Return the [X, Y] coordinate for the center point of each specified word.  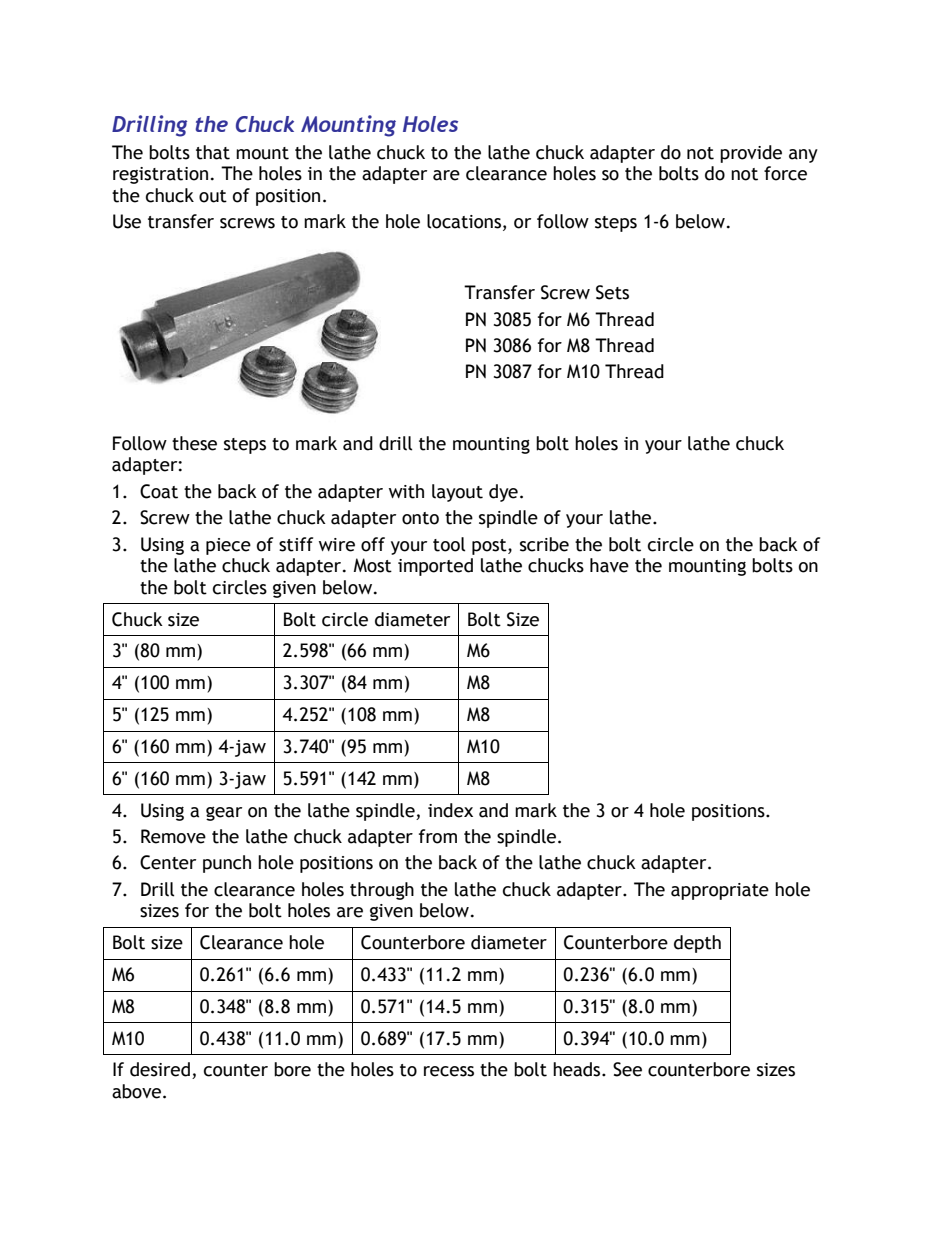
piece [228, 546]
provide [751, 154]
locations [464, 221]
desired [160, 1069]
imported [435, 567]
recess [449, 1071]
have [609, 565]
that [213, 152]
